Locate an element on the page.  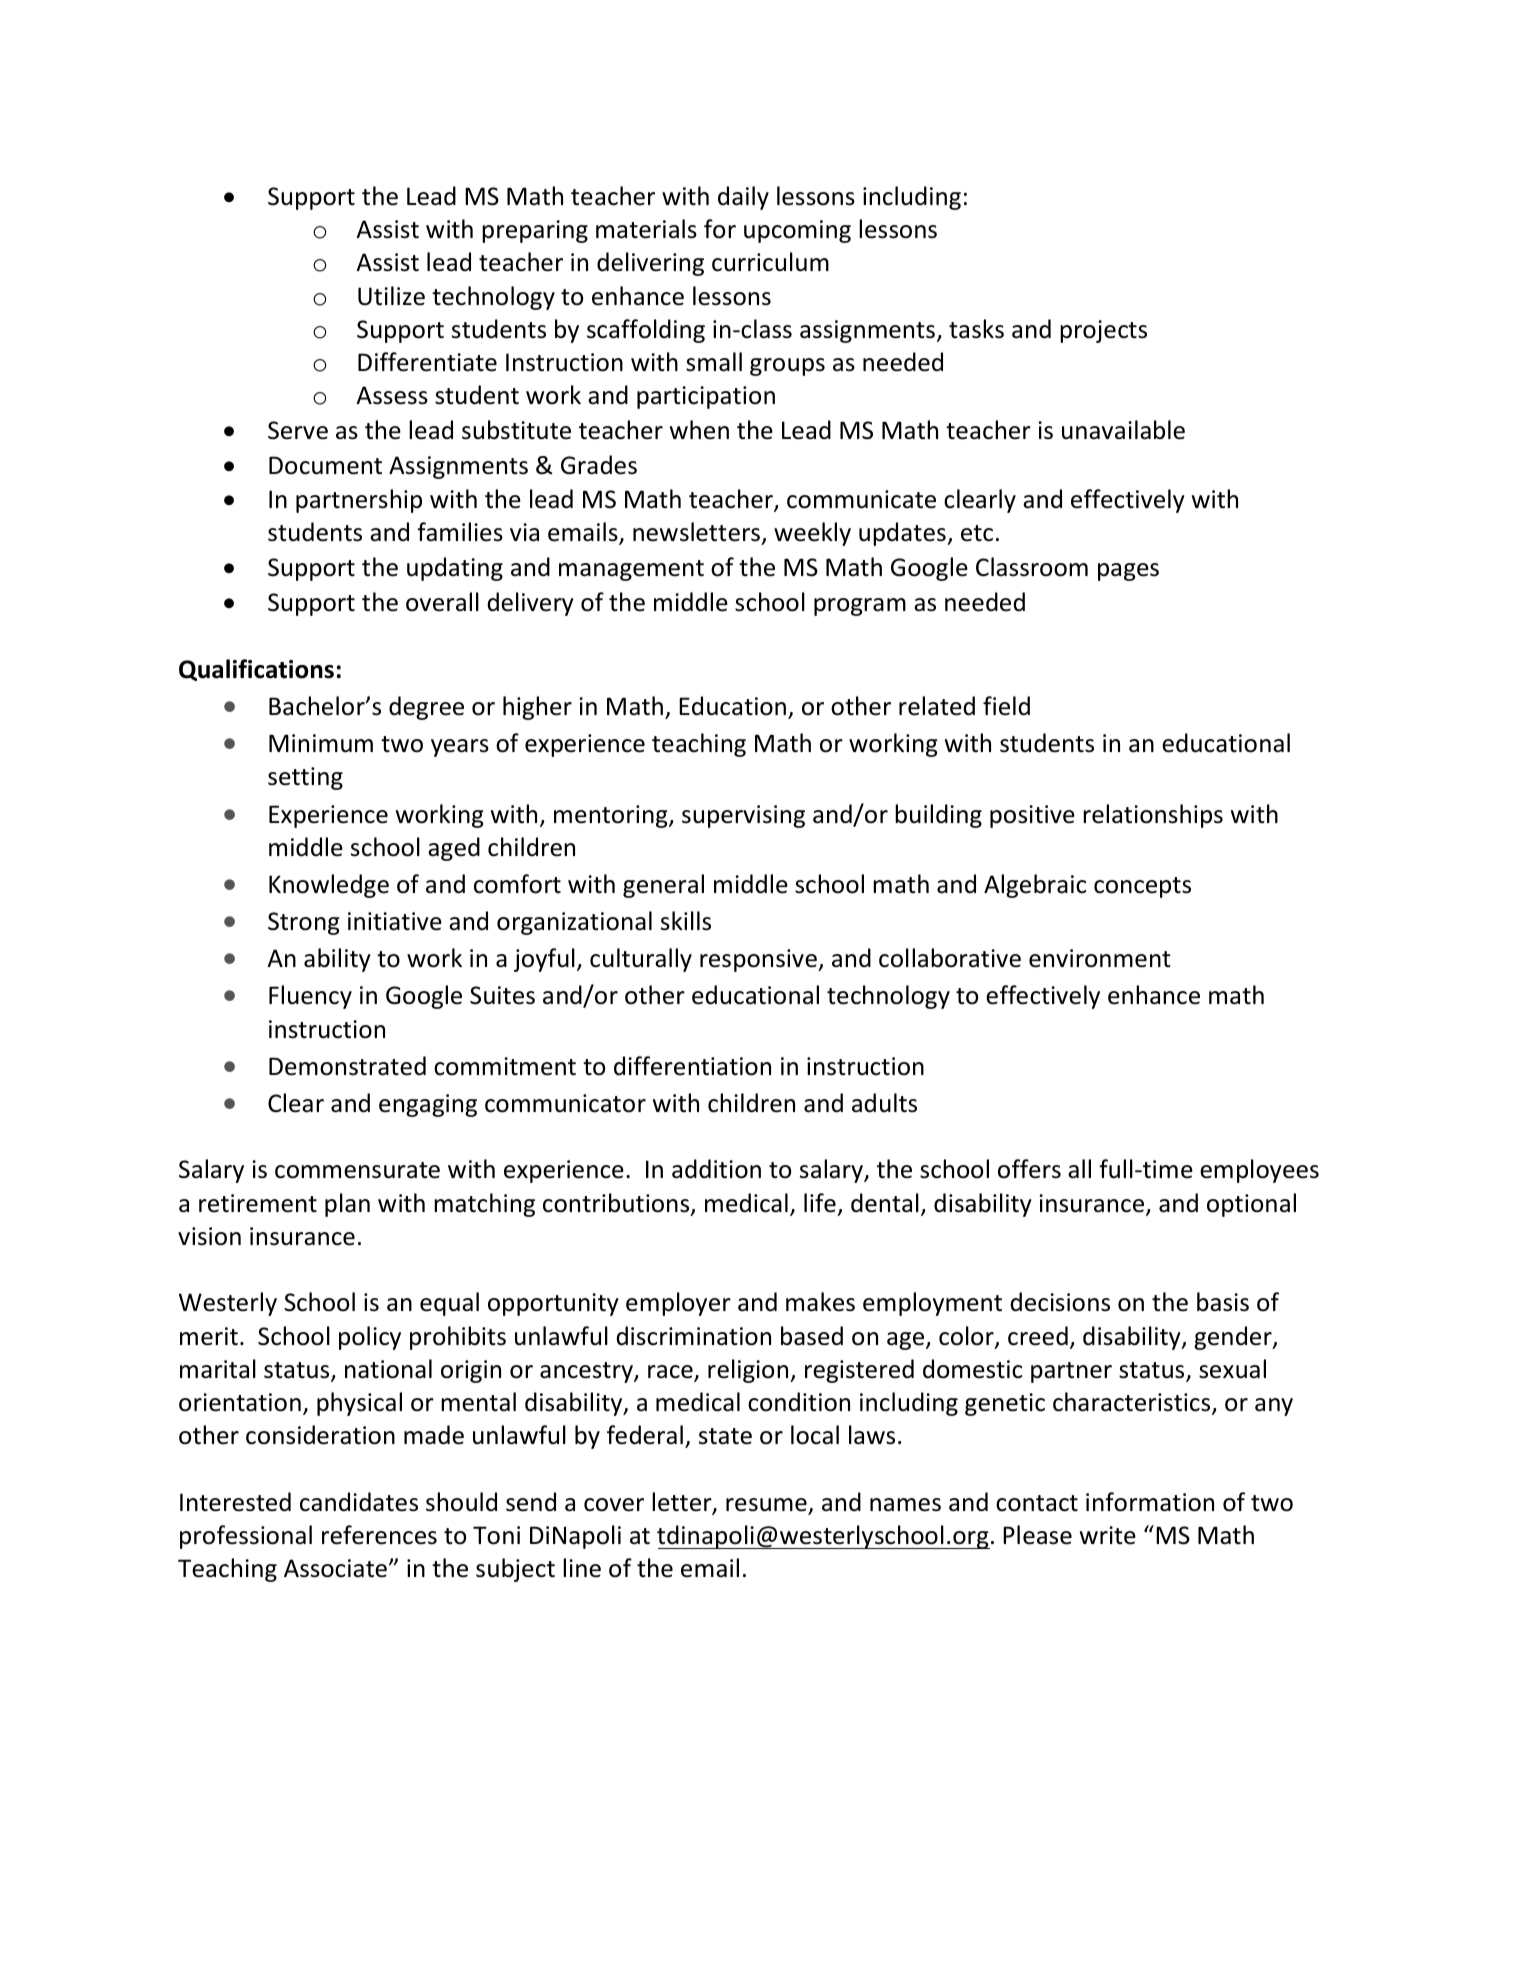
general is located at coordinates (663, 886).
